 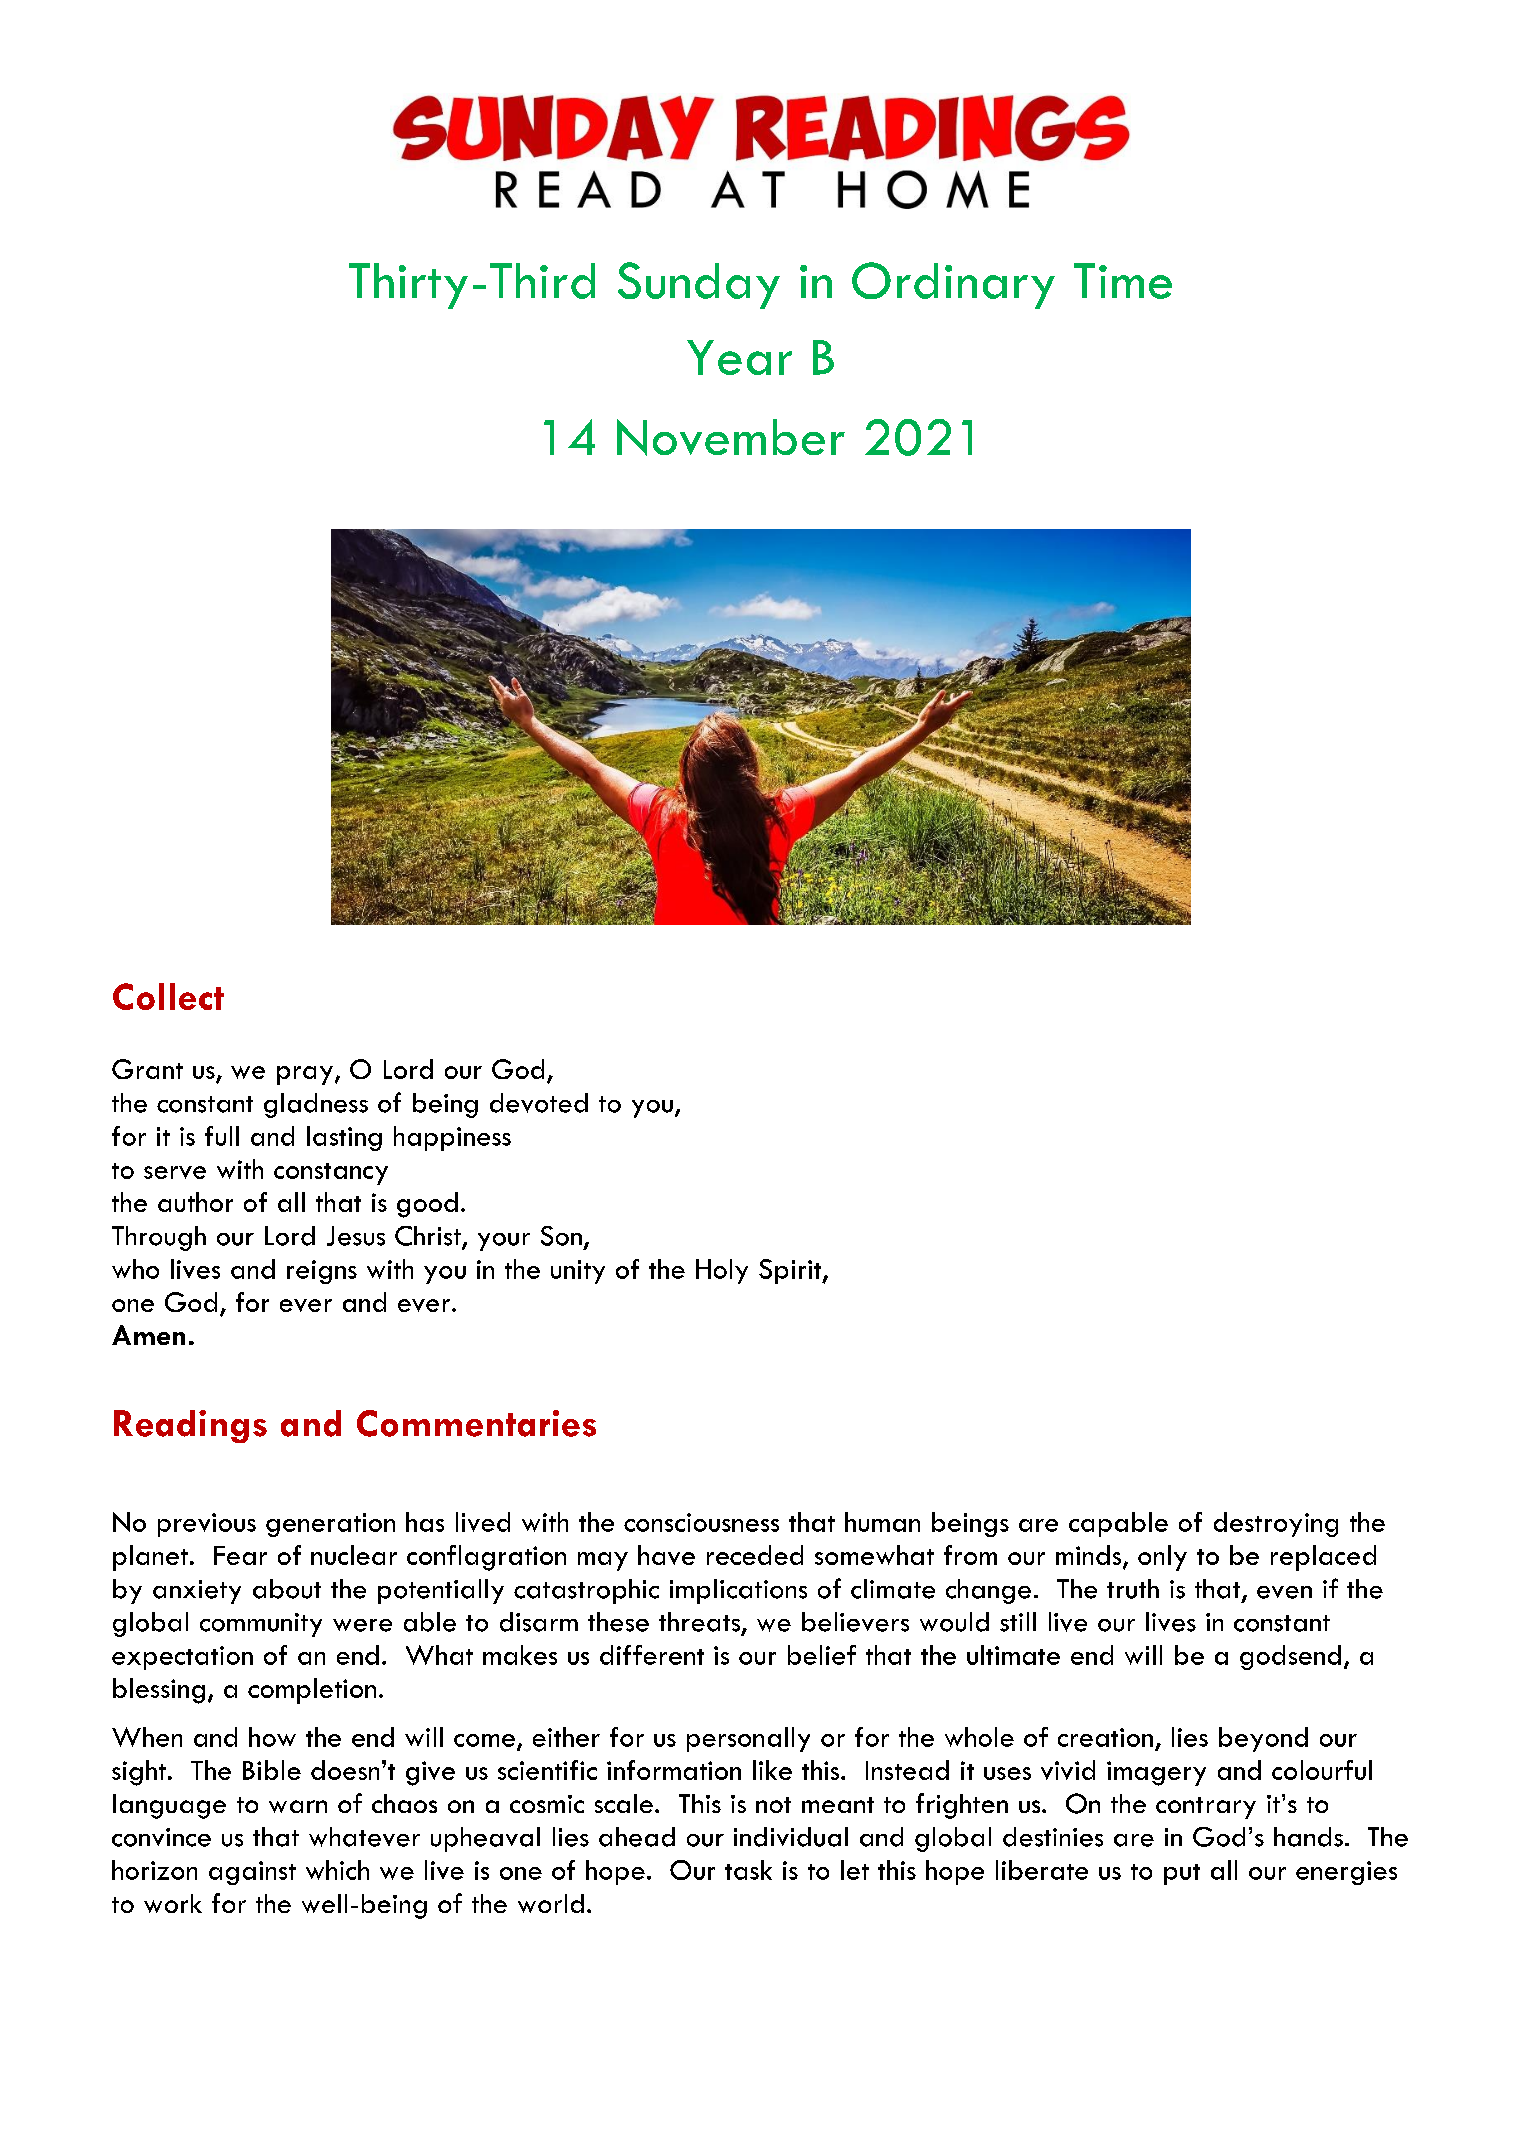 I want to click on Time, so click(x=1123, y=281).
